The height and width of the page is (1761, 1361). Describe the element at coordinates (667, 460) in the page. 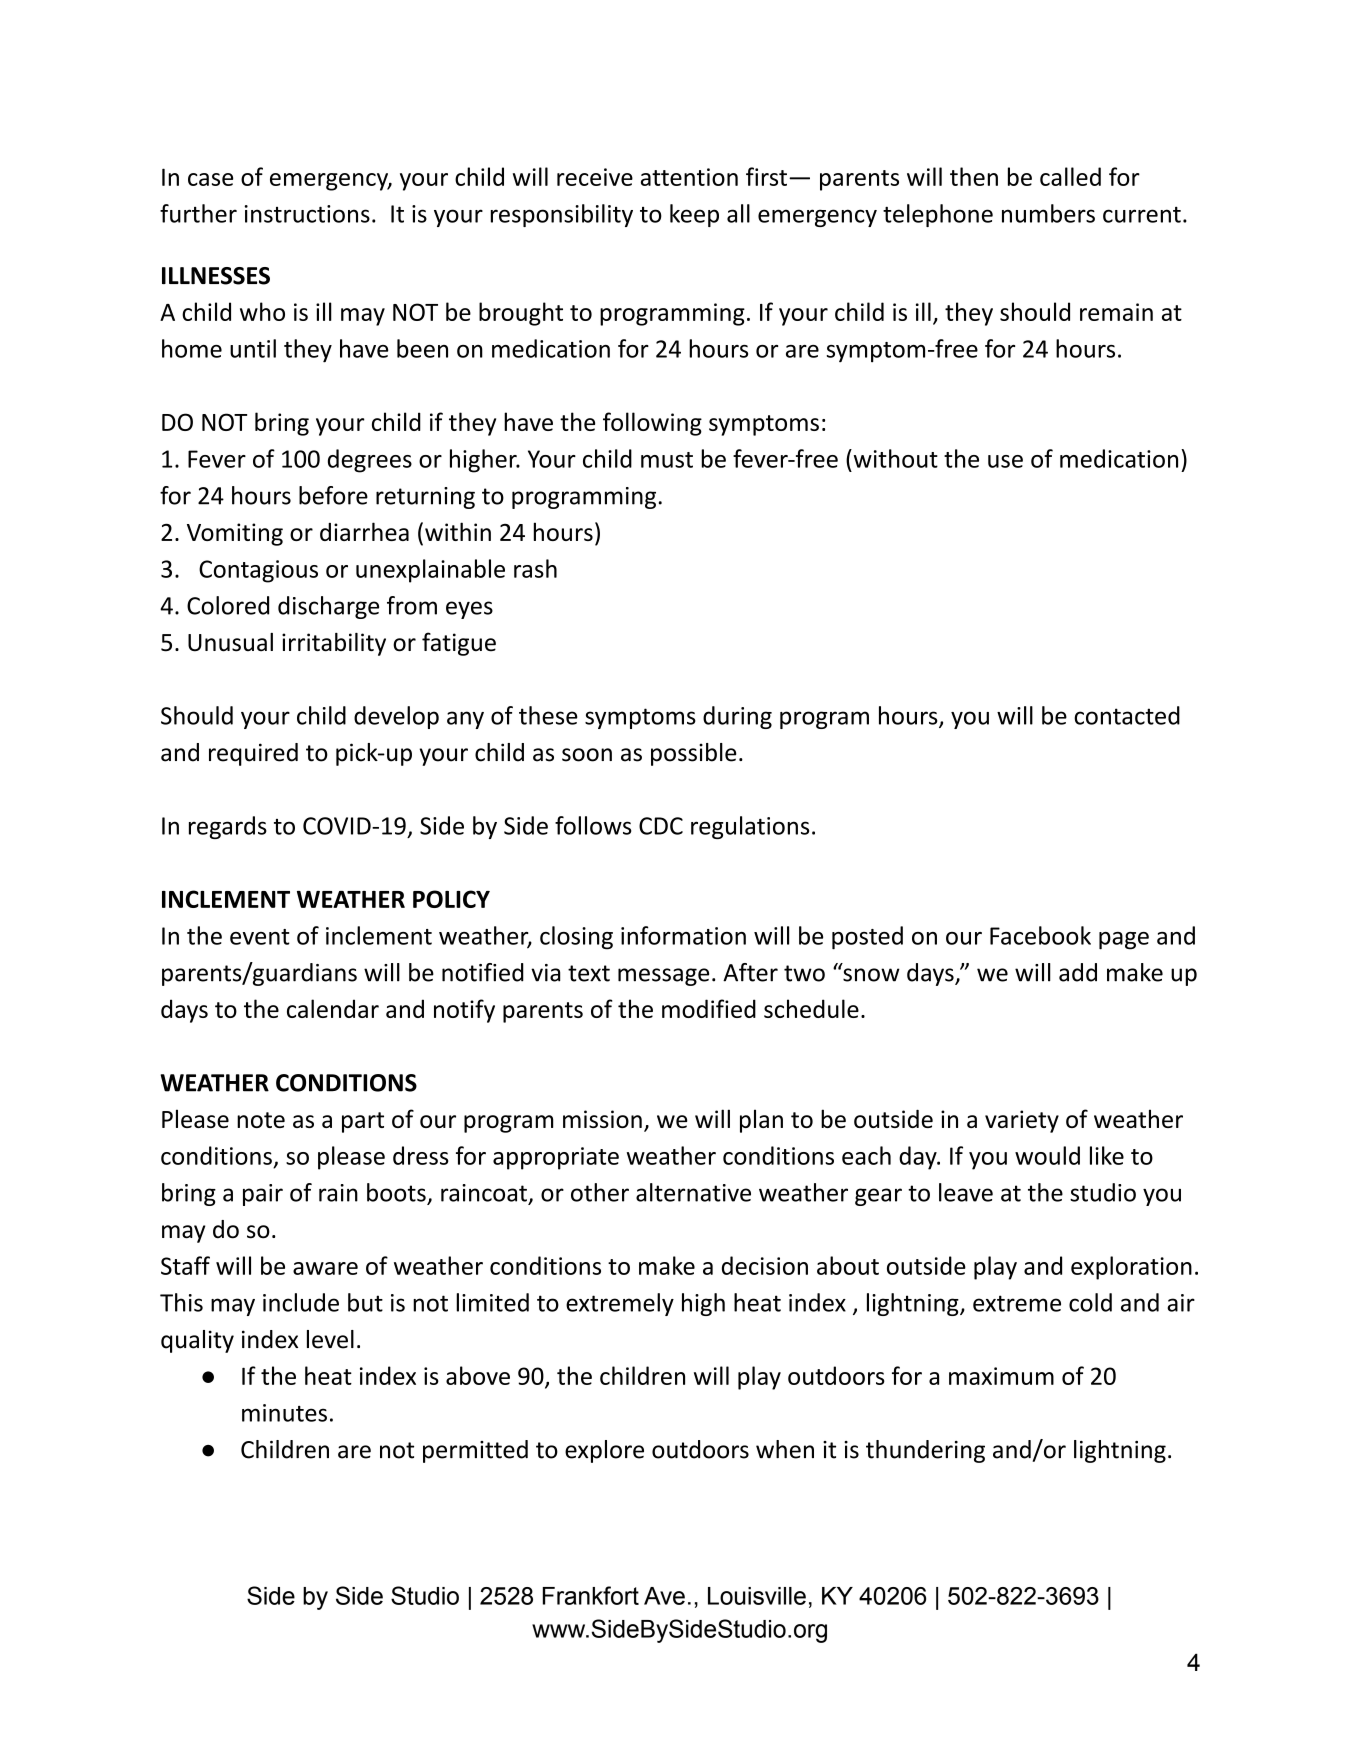

I see `must` at that location.
